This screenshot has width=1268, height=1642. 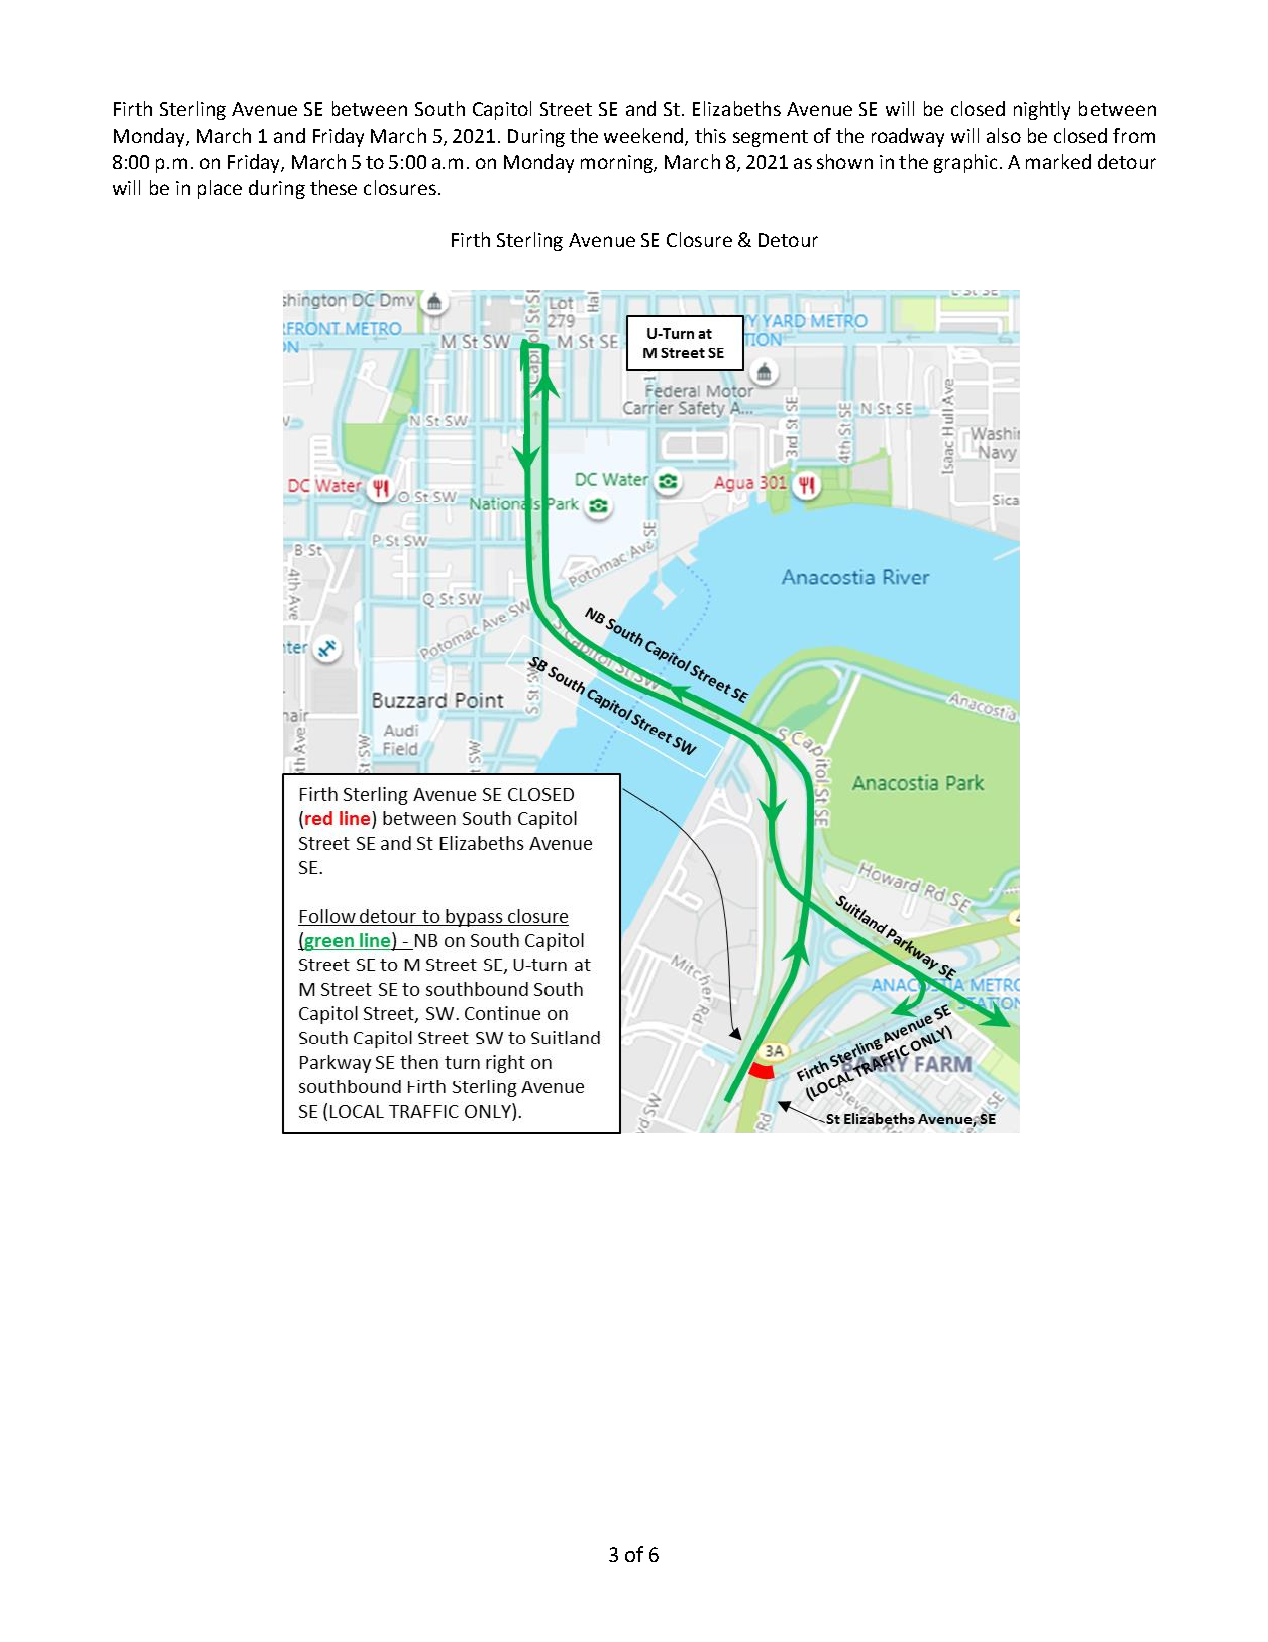 I want to click on weekend, so click(x=643, y=135).
